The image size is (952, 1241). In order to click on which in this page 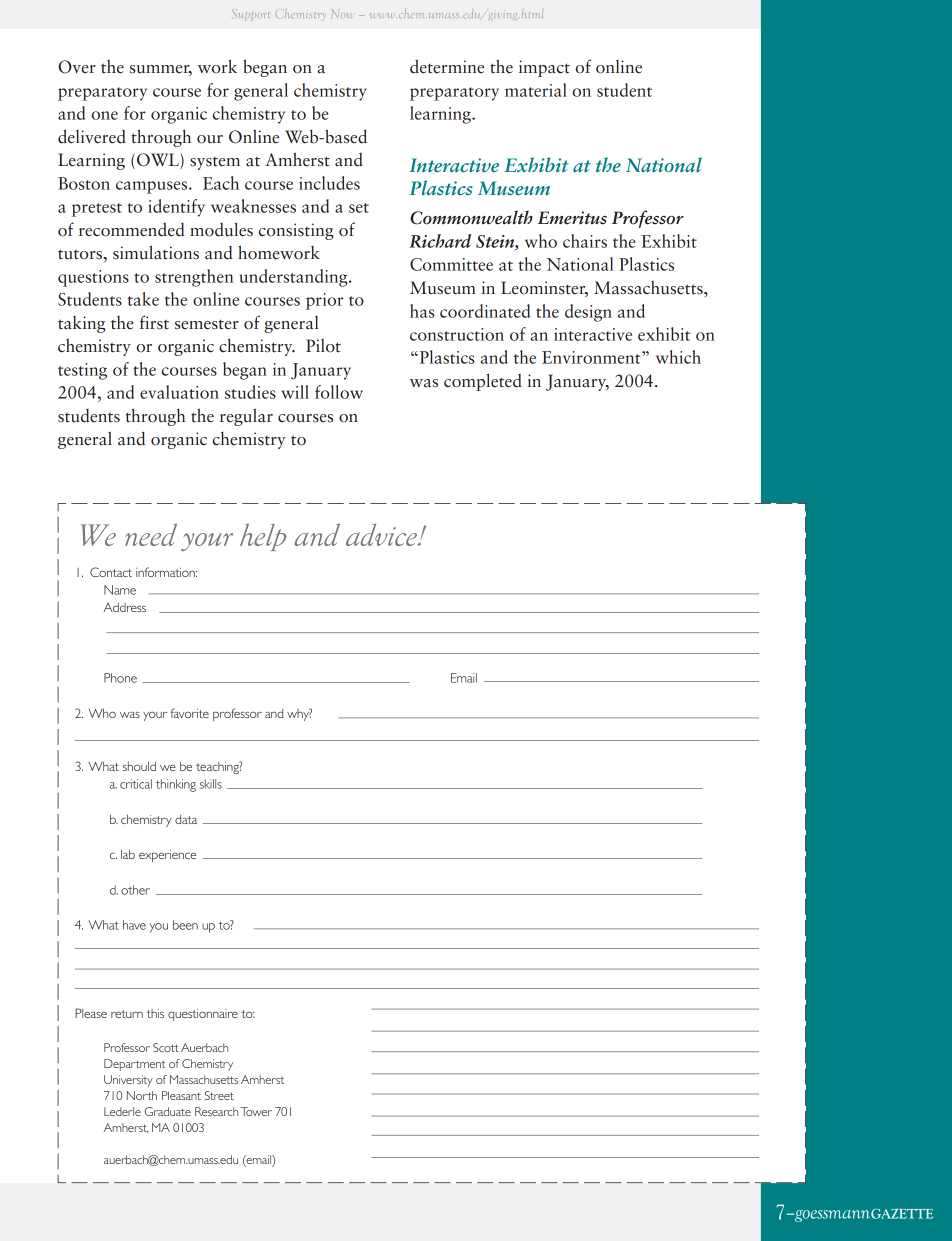, I will do `click(678, 357)`.
